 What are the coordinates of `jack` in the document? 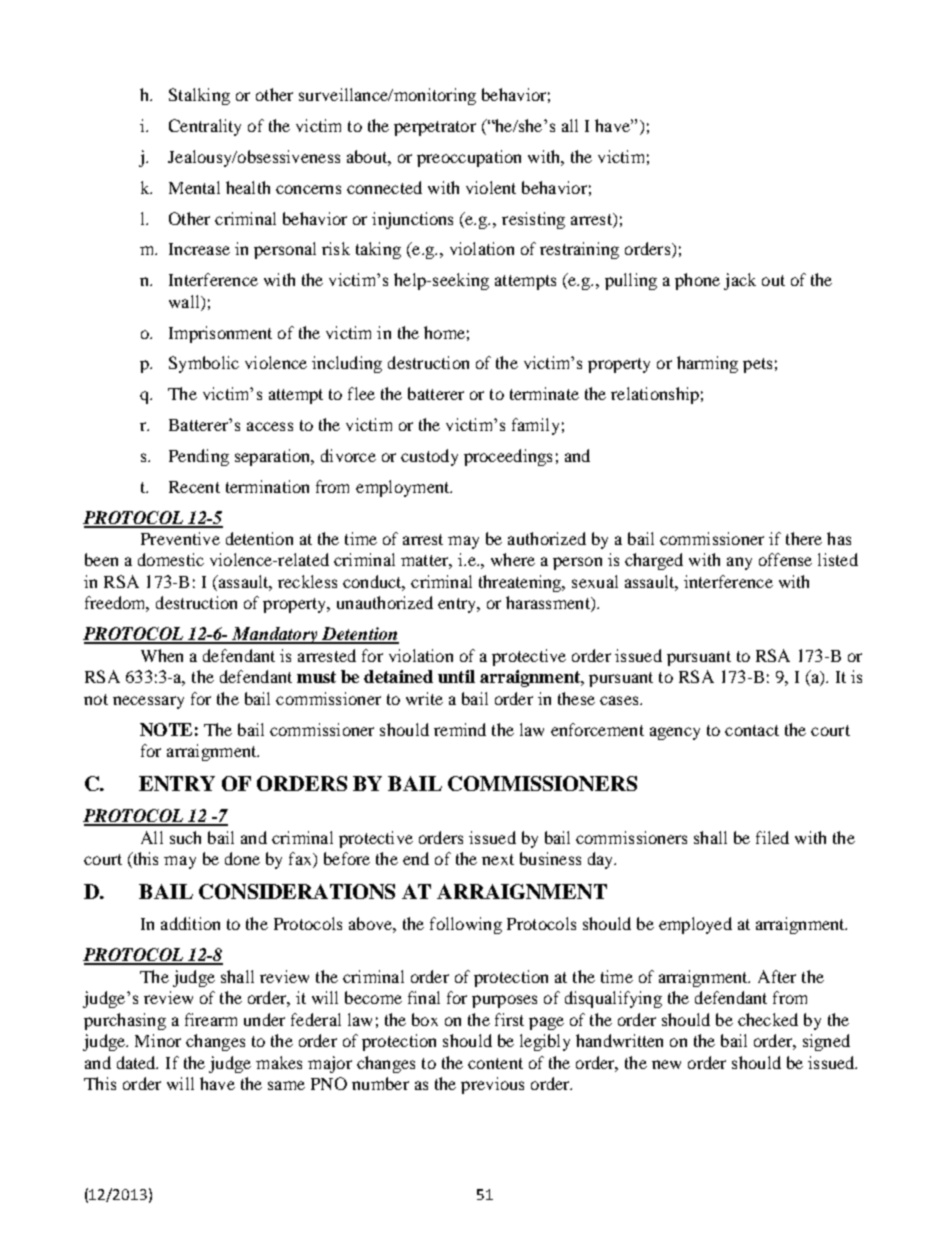 It's located at (740, 281).
